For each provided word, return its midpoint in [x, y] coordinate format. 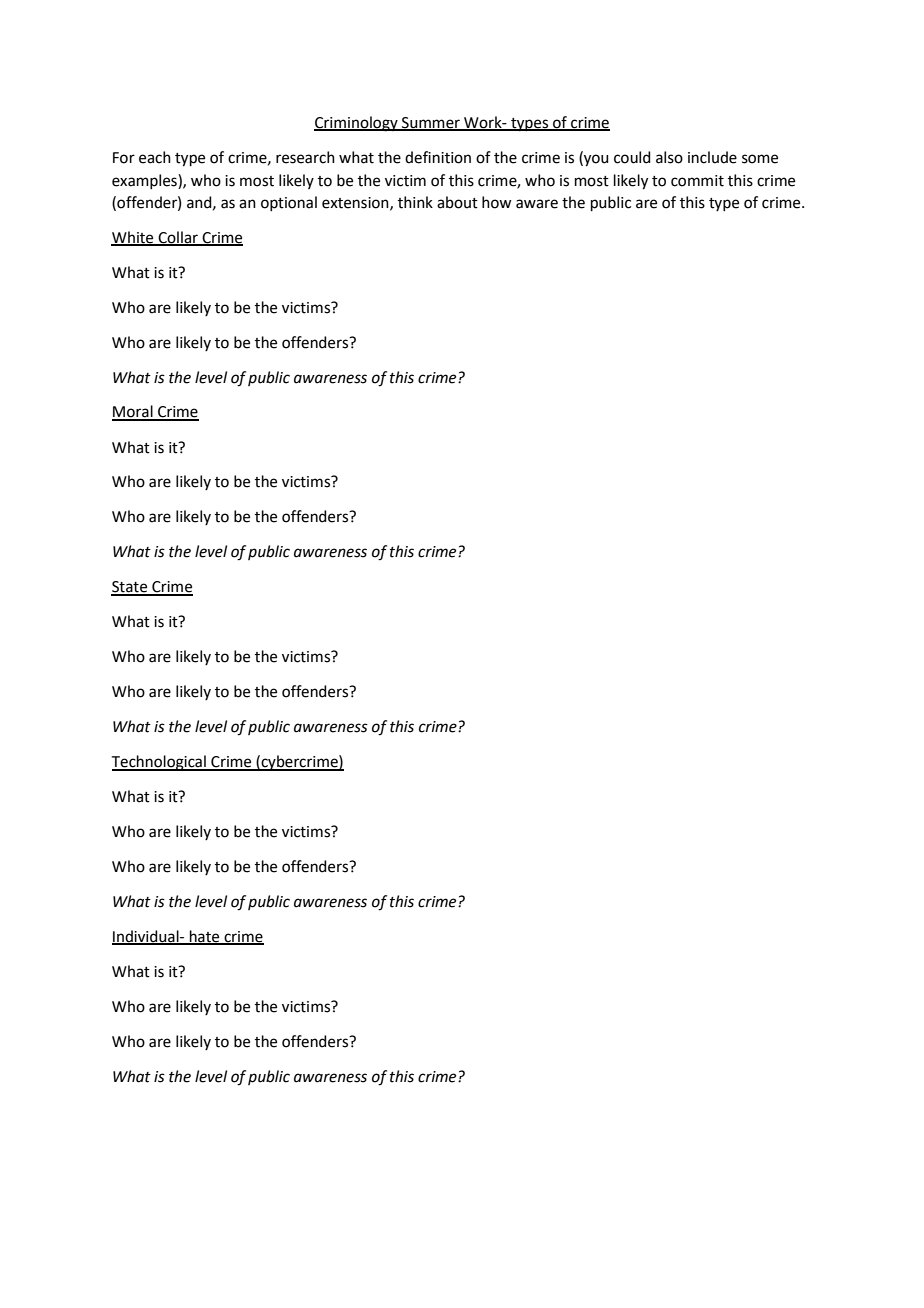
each [155, 157]
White [133, 238]
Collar [178, 238]
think [415, 202]
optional [289, 203]
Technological [160, 763]
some [760, 159]
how [496, 202]
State [130, 588]
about [457, 202]
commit [697, 181]
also [669, 157]
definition [438, 157]
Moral [133, 412]
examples [145, 181]
